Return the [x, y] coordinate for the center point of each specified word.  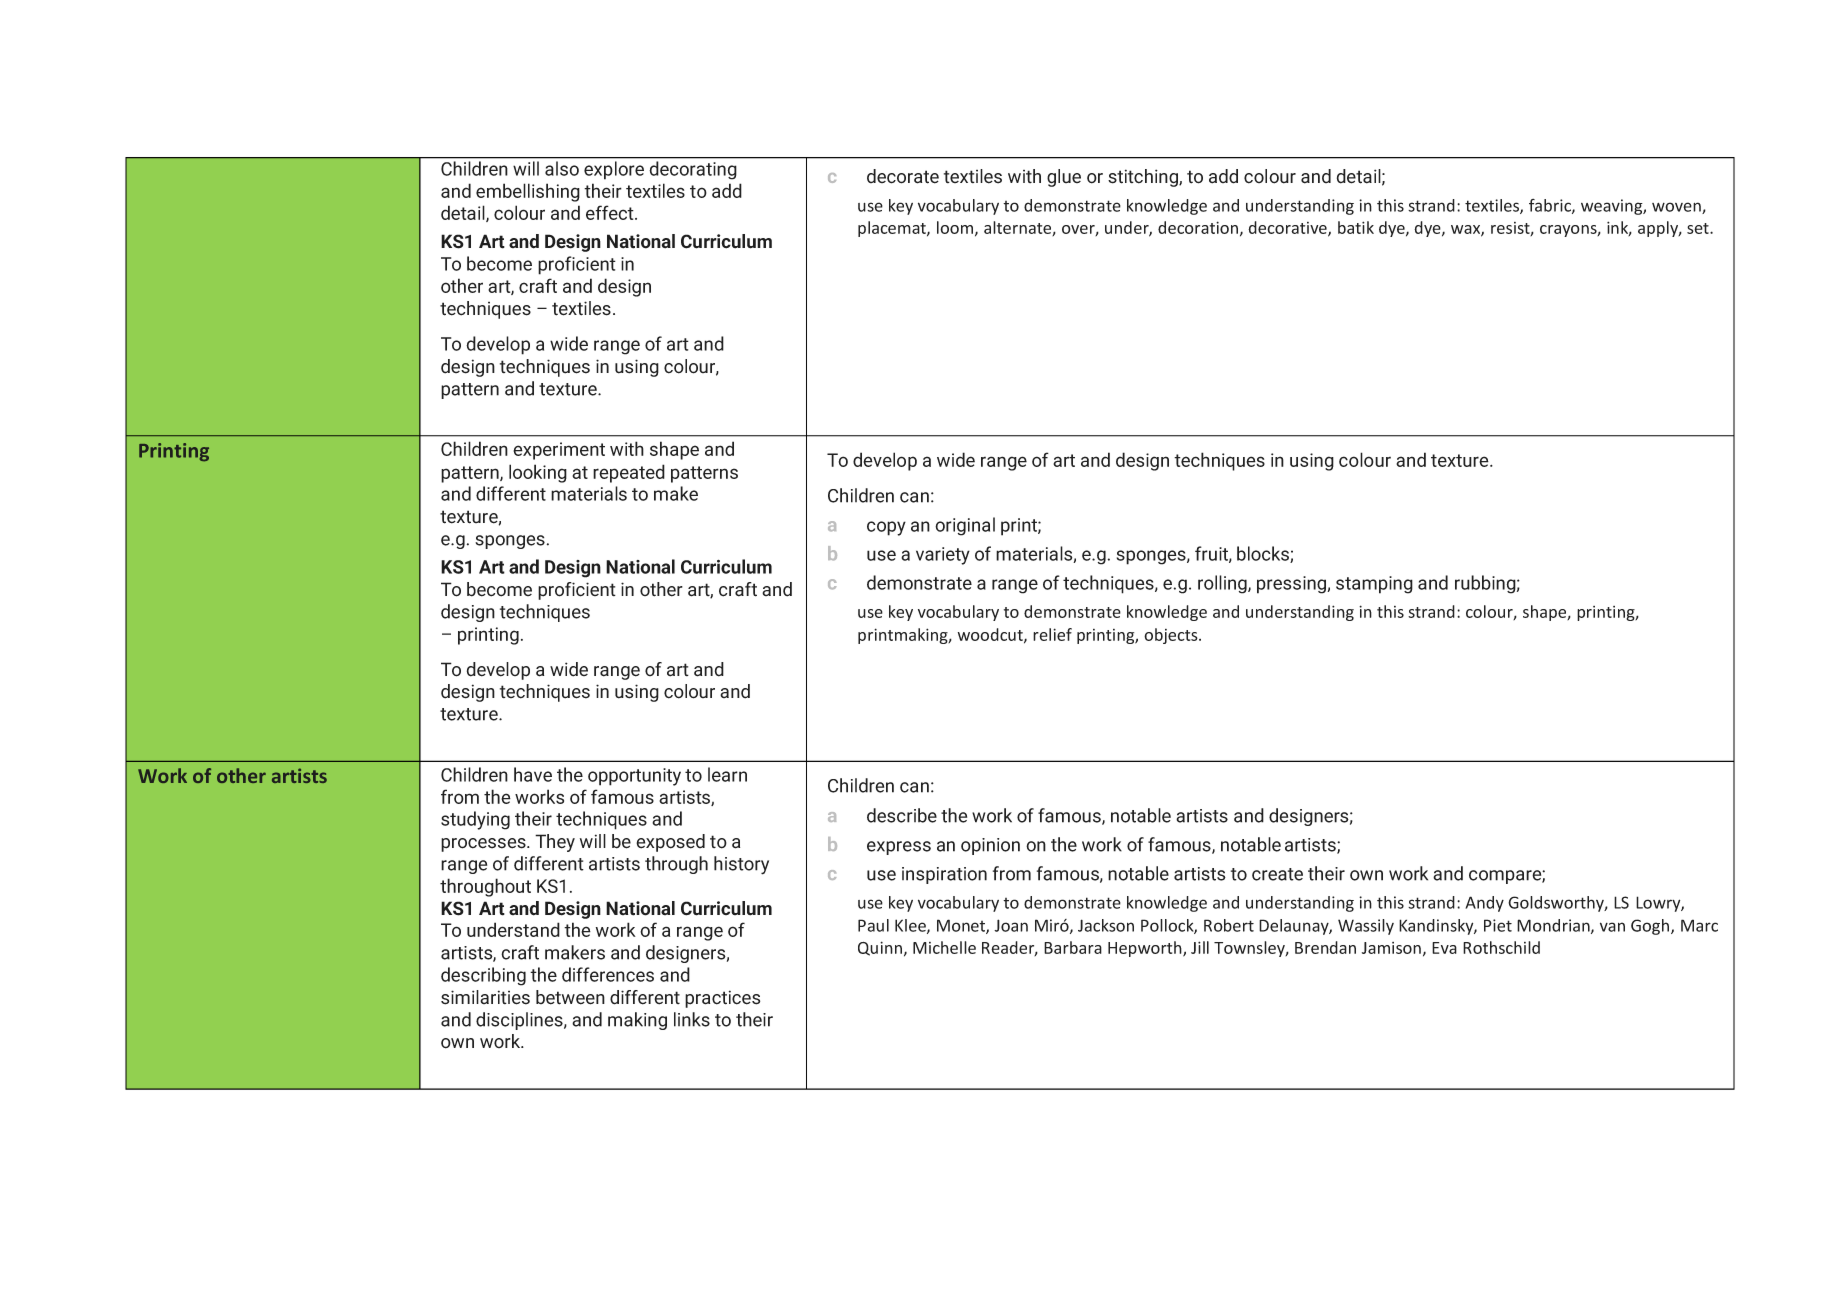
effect [611, 212]
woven [1677, 208]
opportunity [634, 777]
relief [1052, 634]
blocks [1264, 554]
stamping [1374, 585]
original [965, 526]
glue [1064, 178]
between [570, 997]
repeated [629, 473]
